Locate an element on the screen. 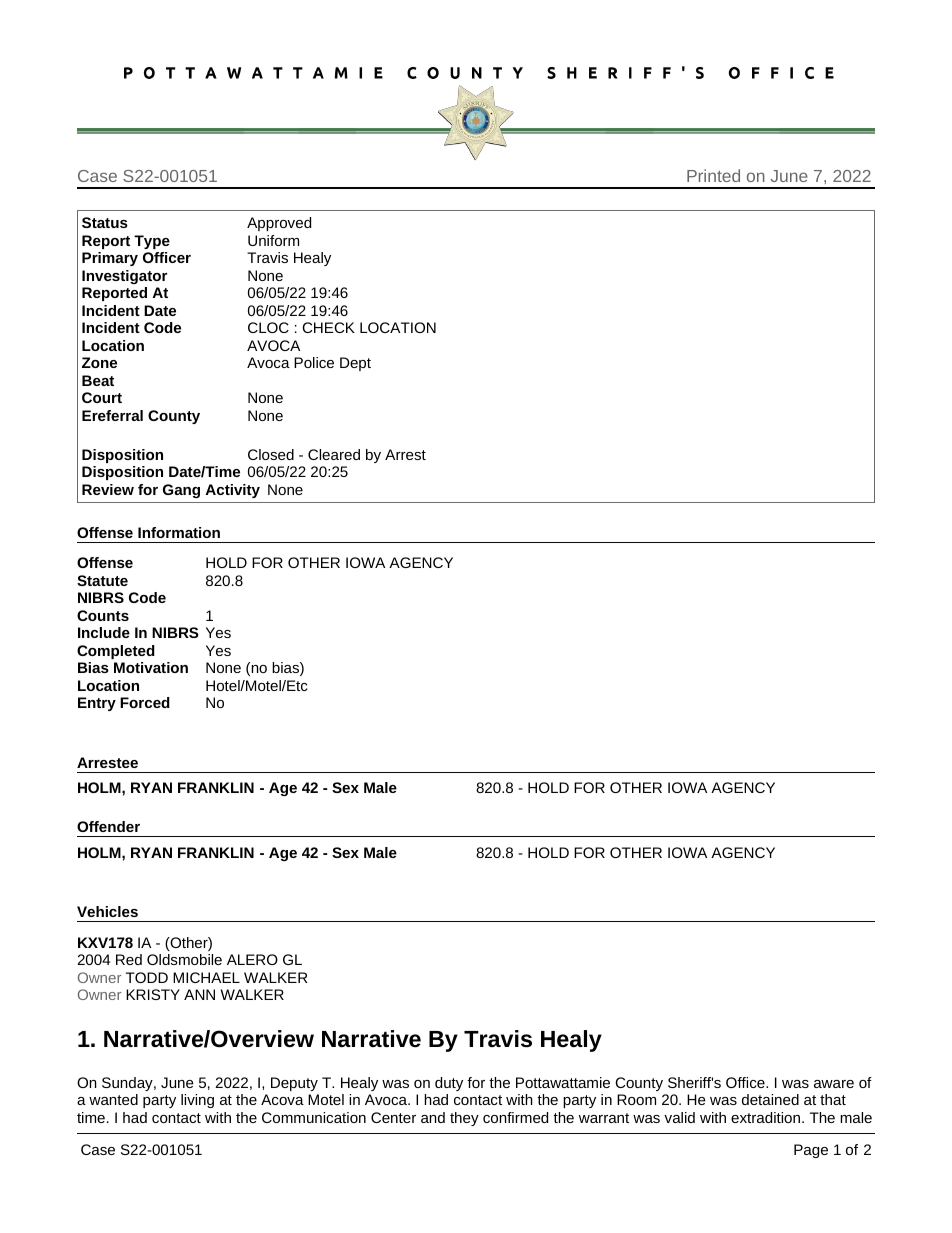 Image resolution: width=952 pixels, height=1233 pixels. living is located at coordinates (197, 1101).
